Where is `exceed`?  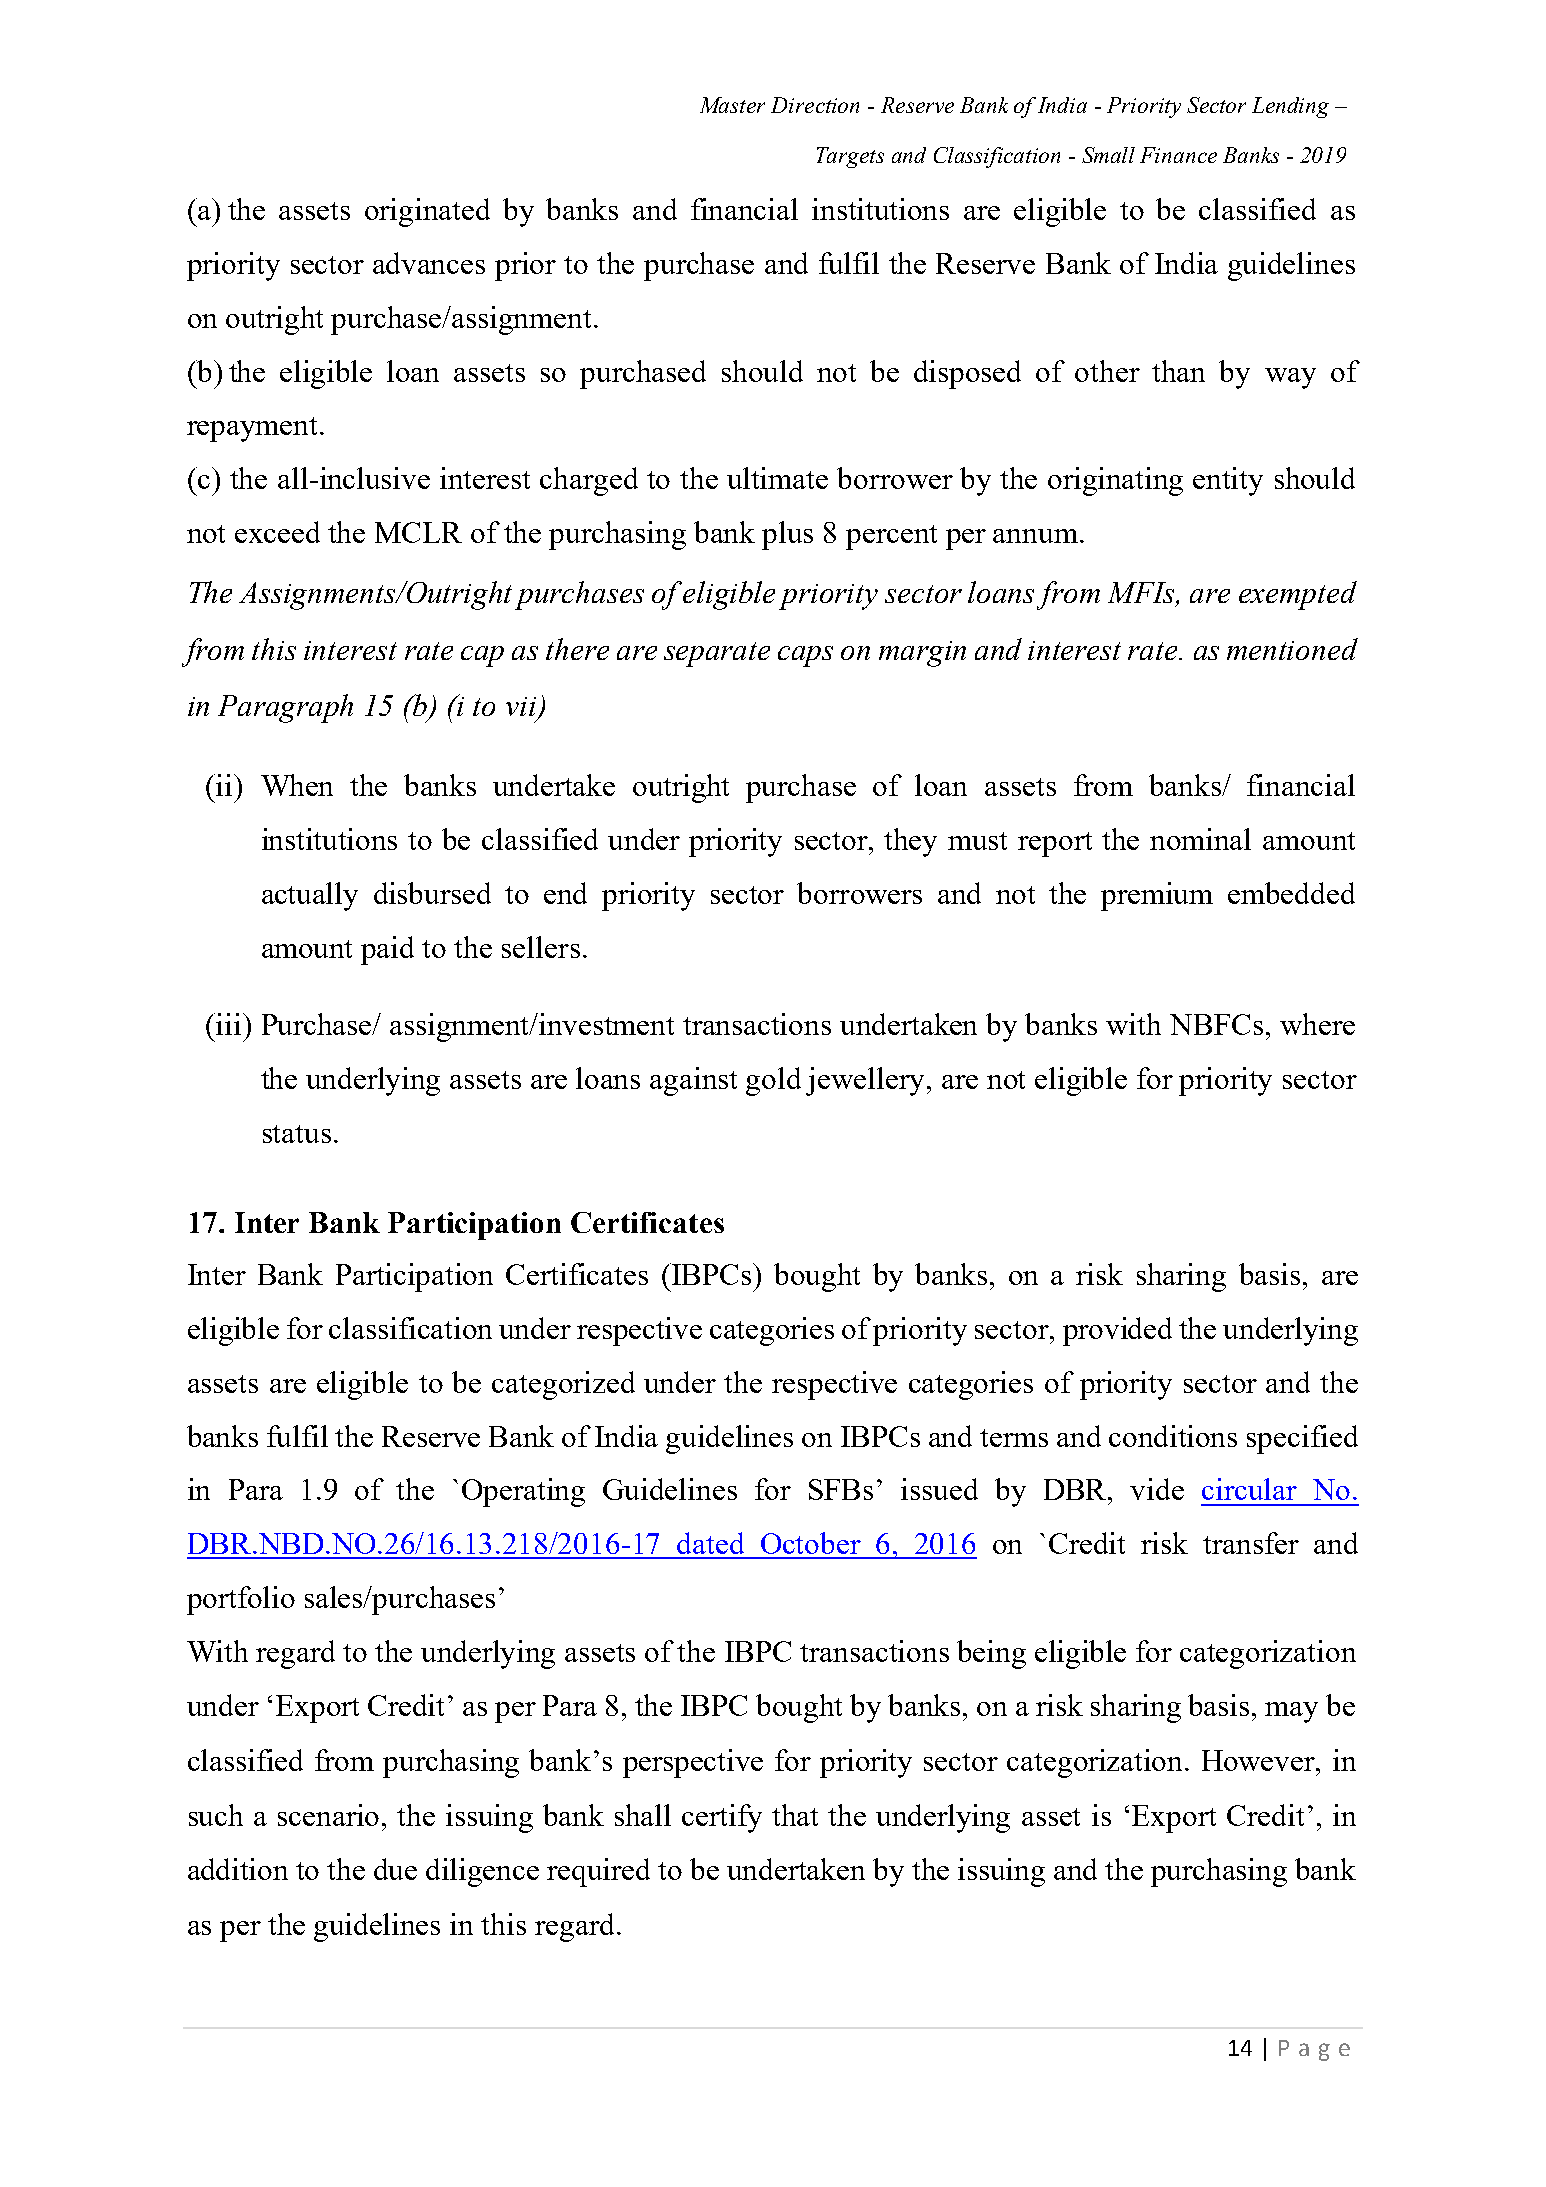 exceed is located at coordinates (277, 532).
